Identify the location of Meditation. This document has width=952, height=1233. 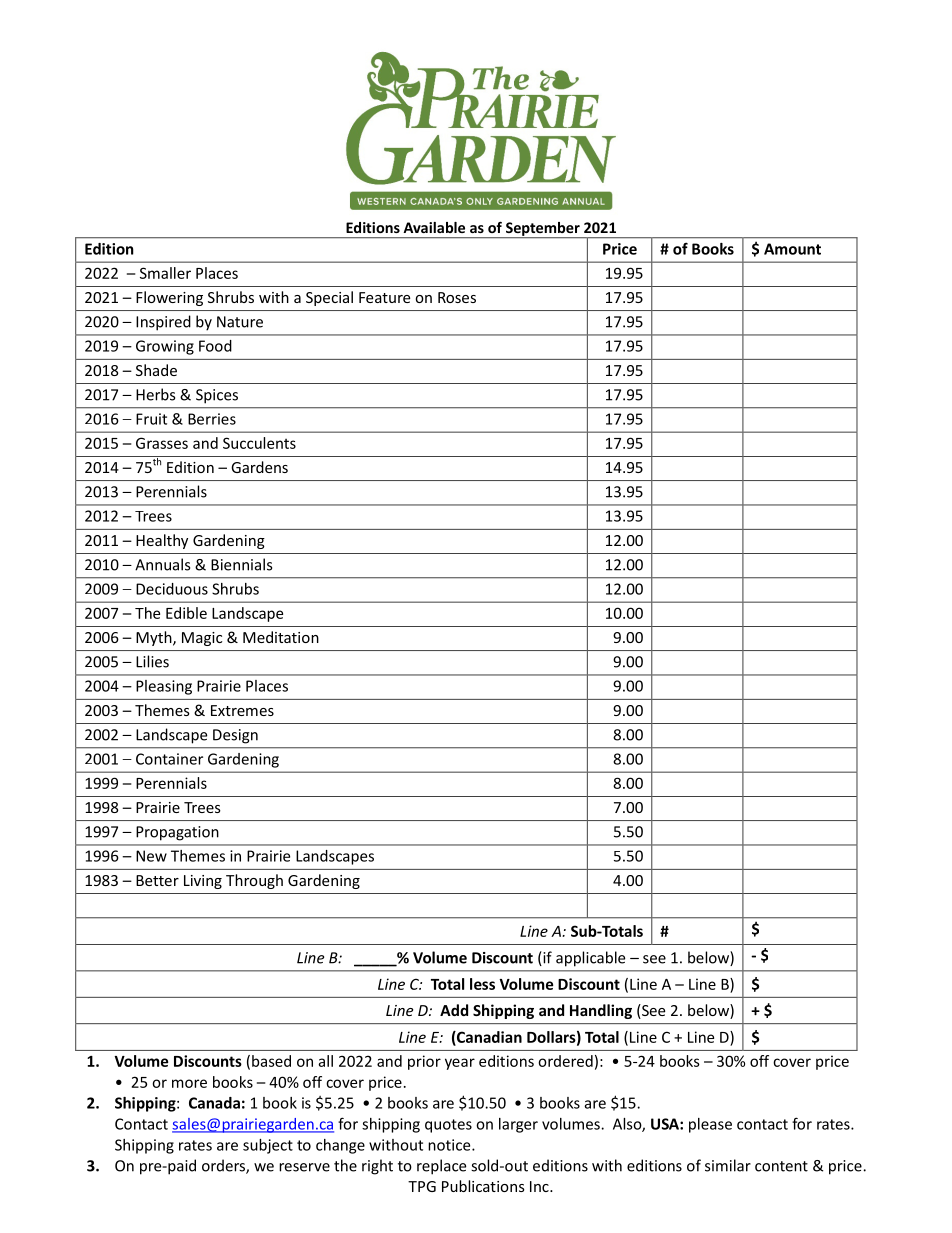
(281, 637).
